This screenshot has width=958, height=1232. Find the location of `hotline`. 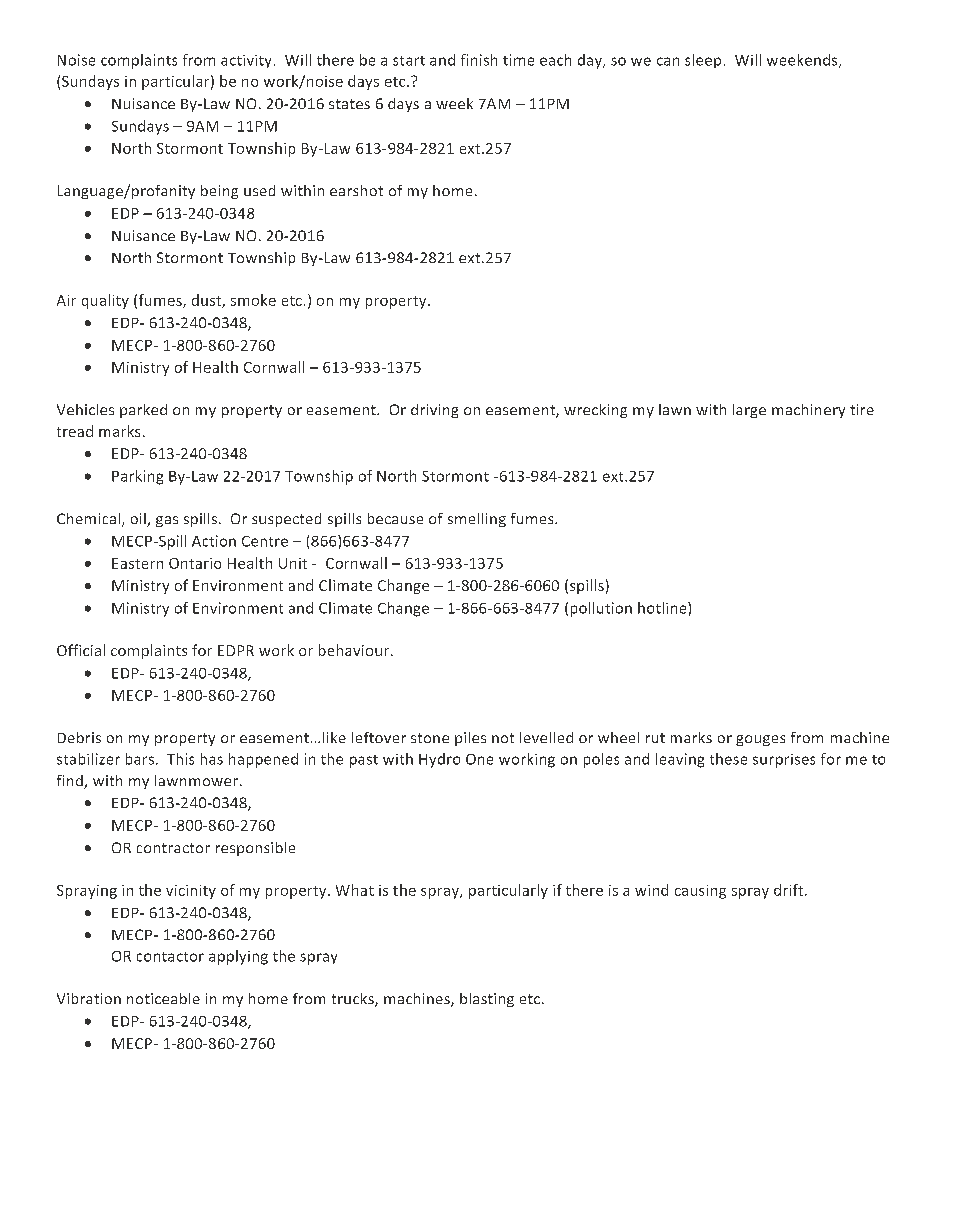

hotline is located at coordinates (663, 608).
